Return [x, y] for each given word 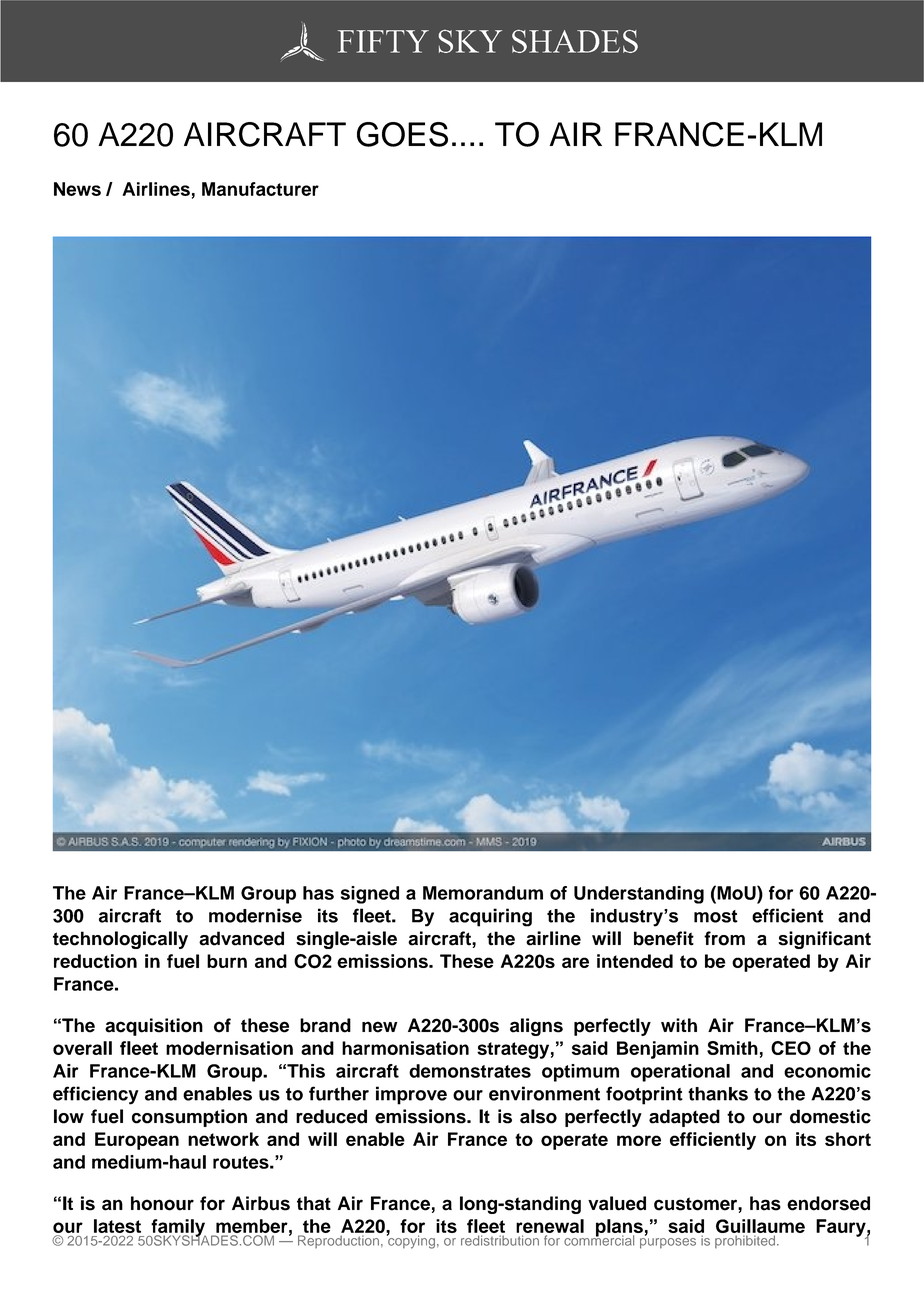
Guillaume [760, 1227]
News [77, 189]
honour [162, 1203]
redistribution [500, 1240]
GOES [402, 134]
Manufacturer [260, 189]
